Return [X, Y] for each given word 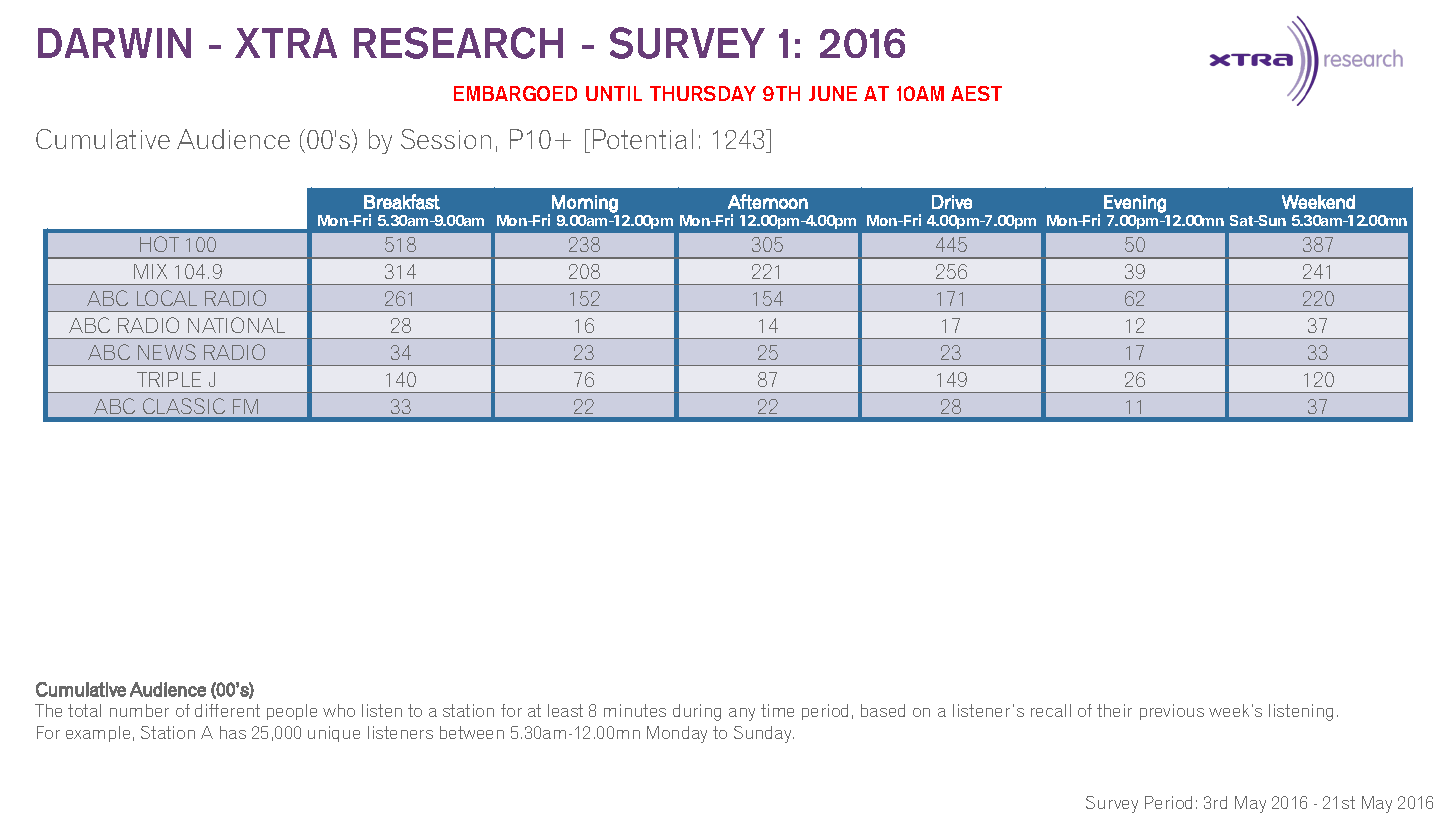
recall [1051, 710]
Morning [585, 204]
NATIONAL [236, 325]
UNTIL [614, 93]
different [227, 710]
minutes [635, 710]
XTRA [286, 43]
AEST [976, 93]
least [565, 710]
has [233, 732]
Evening [1135, 204]
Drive [952, 202]
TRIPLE [169, 379]
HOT [159, 244]
